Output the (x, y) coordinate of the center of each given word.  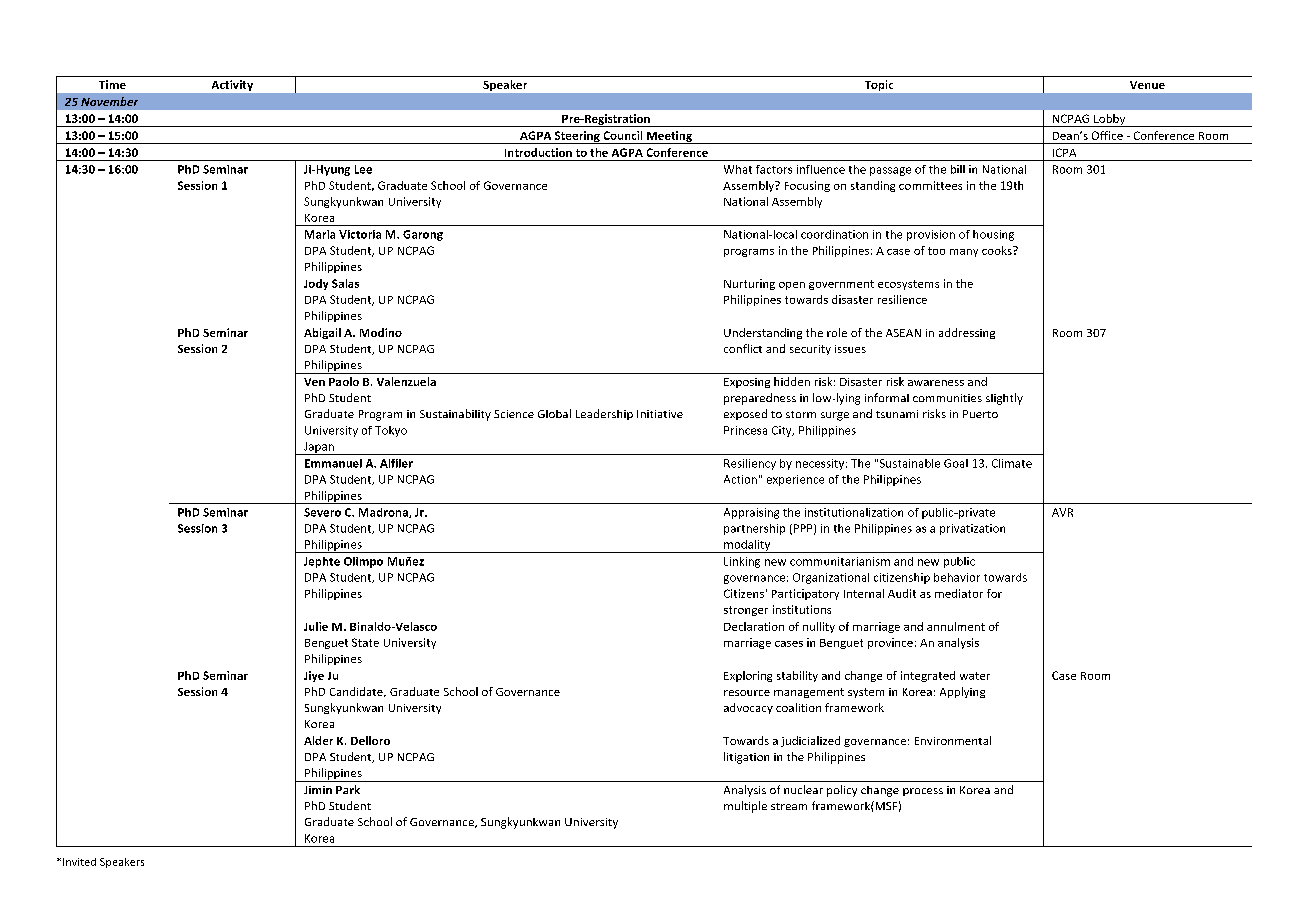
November (109, 101)
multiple (745, 807)
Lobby (1110, 120)
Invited (79, 862)
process (923, 792)
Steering (577, 137)
